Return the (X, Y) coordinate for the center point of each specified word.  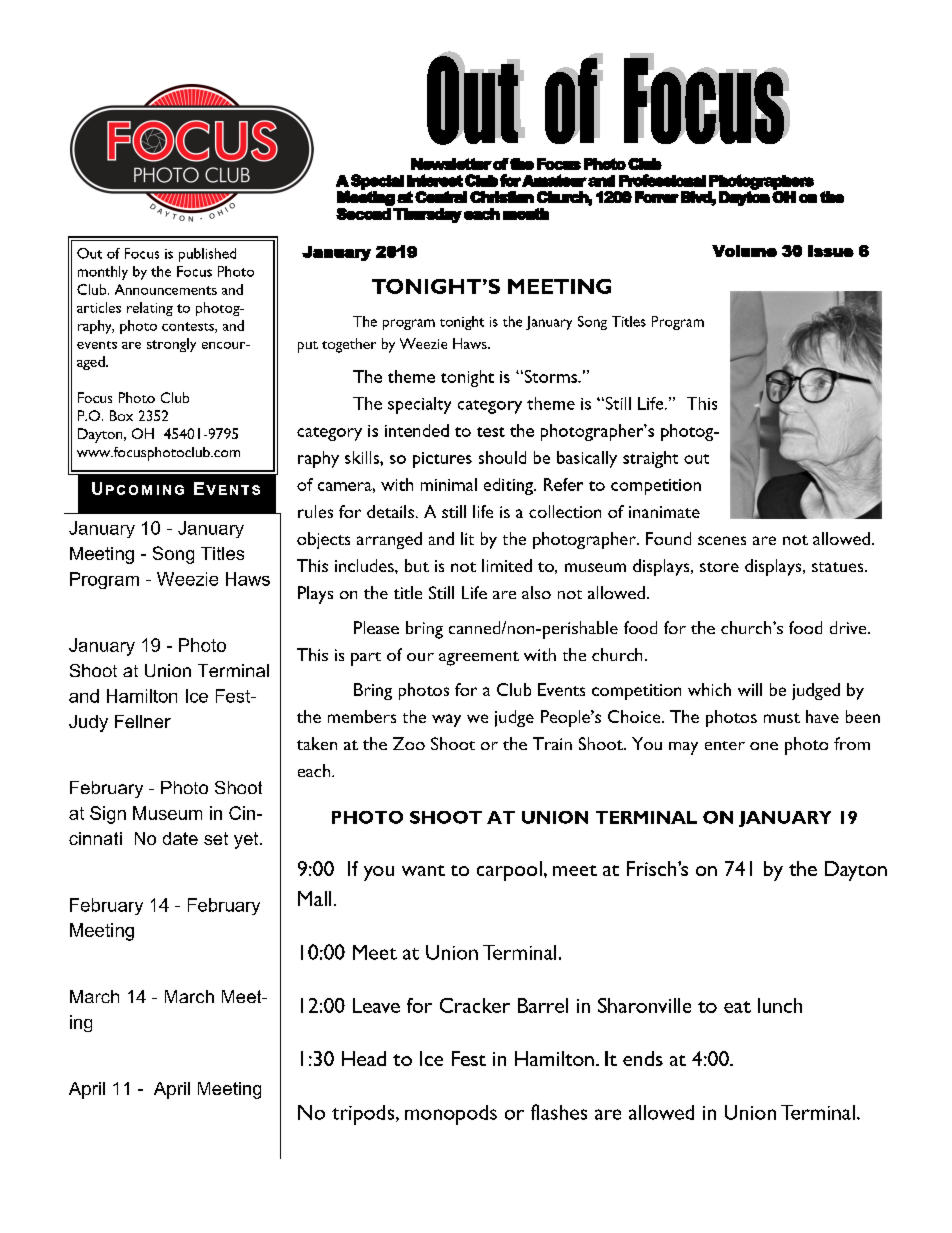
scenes (722, 540)
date (180, 838)
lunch (780, 1005)
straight (650, 459)
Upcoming (138, 488)
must (782, 718)
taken (317, 743)
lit (467, 538)
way (446, 720)
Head (364, 1058)
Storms (550, 376)
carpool (509, 871)
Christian (502, 197)
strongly (171, 345)
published (207, 255)
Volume (744, 251)
